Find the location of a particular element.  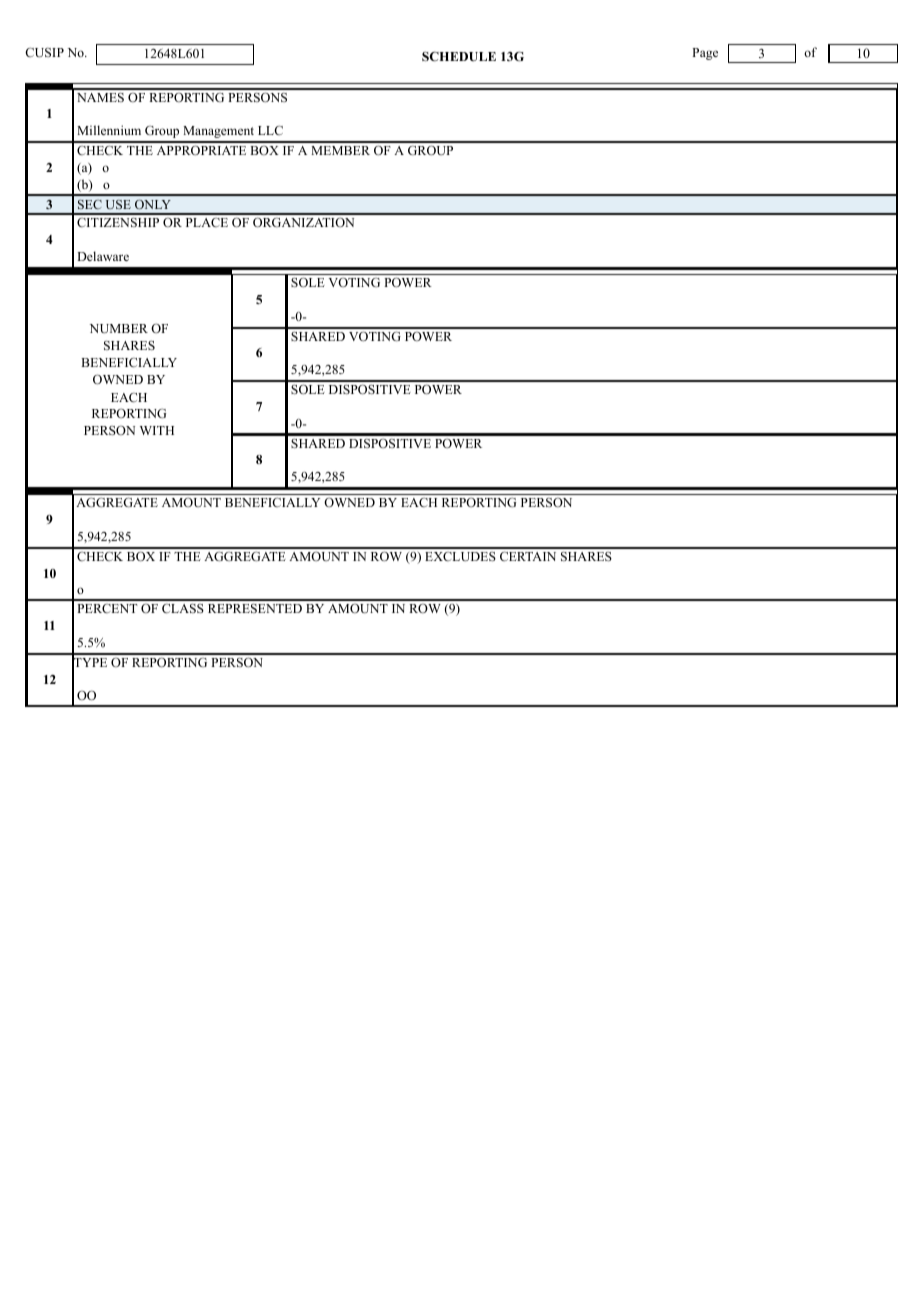

EXCLUDES is located at coordinates (460, 557).
